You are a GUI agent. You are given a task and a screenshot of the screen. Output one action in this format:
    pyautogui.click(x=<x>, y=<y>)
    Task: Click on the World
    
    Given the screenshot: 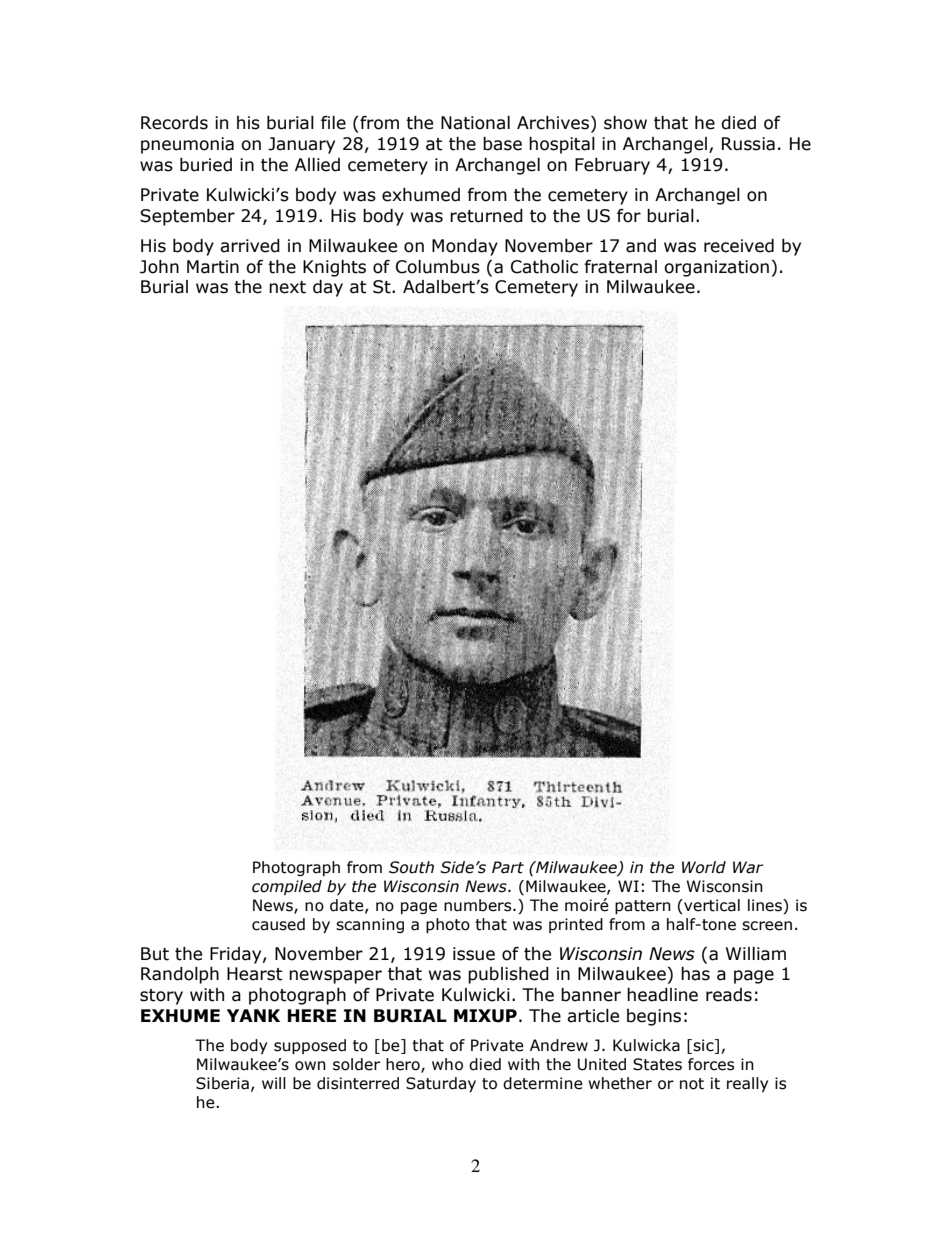 What is the action you would take?
    pyautogui.click(x=704, y=867)
